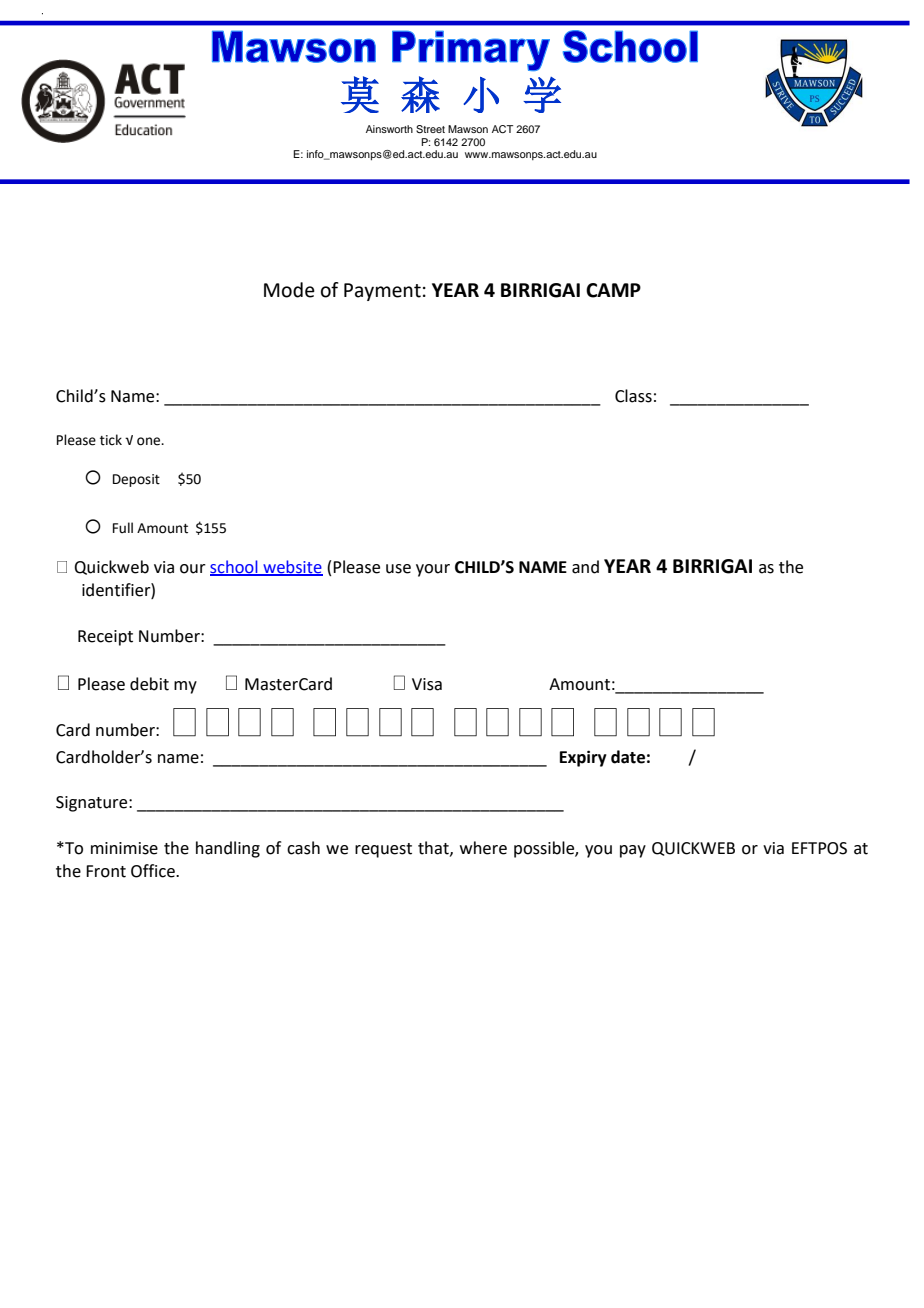 Image resolution: width=924 pixels, height=1308 pixels. Describe the element at coordinates (433, 570) in the image. I see `your` at that location.
